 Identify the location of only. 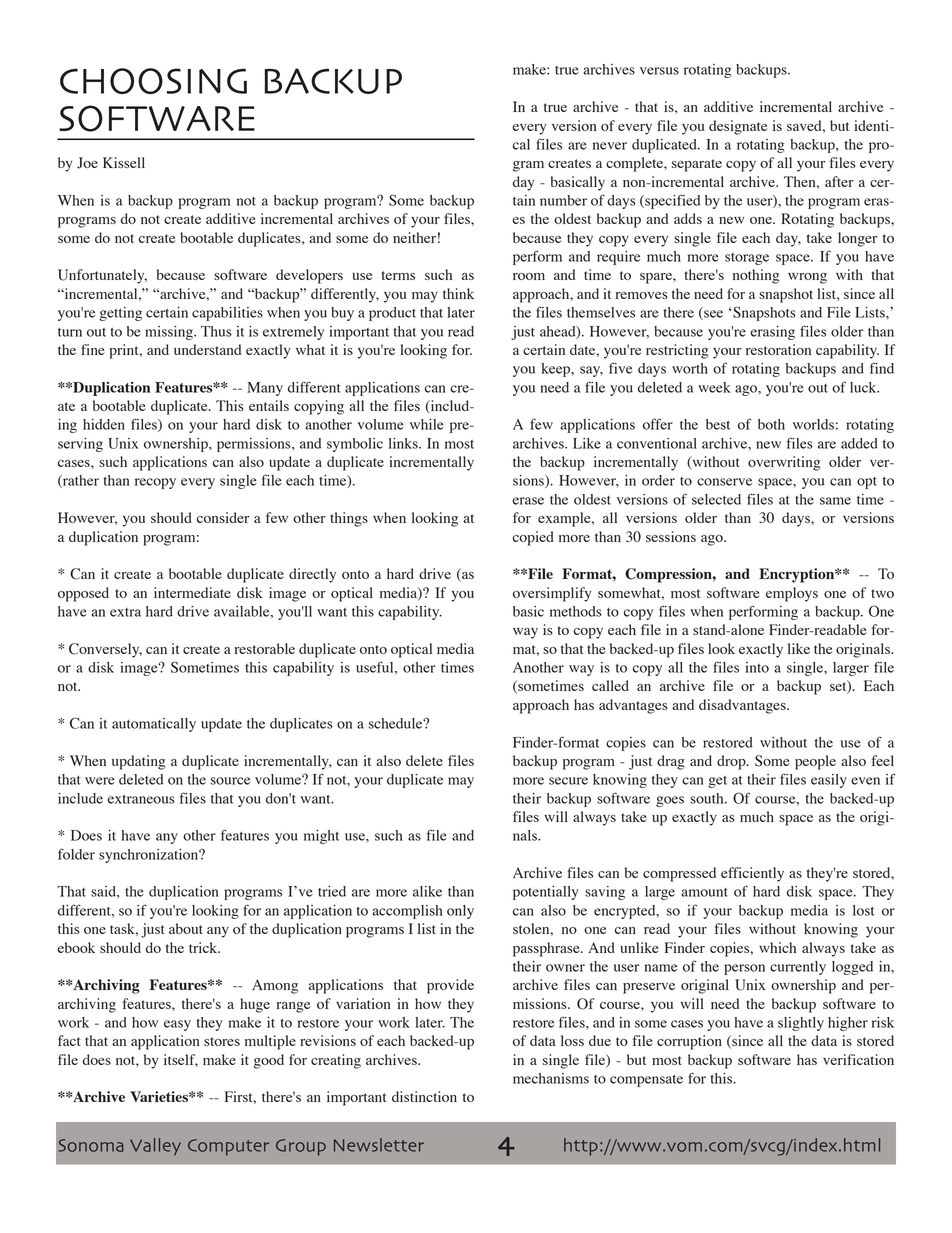
(460, 912).
